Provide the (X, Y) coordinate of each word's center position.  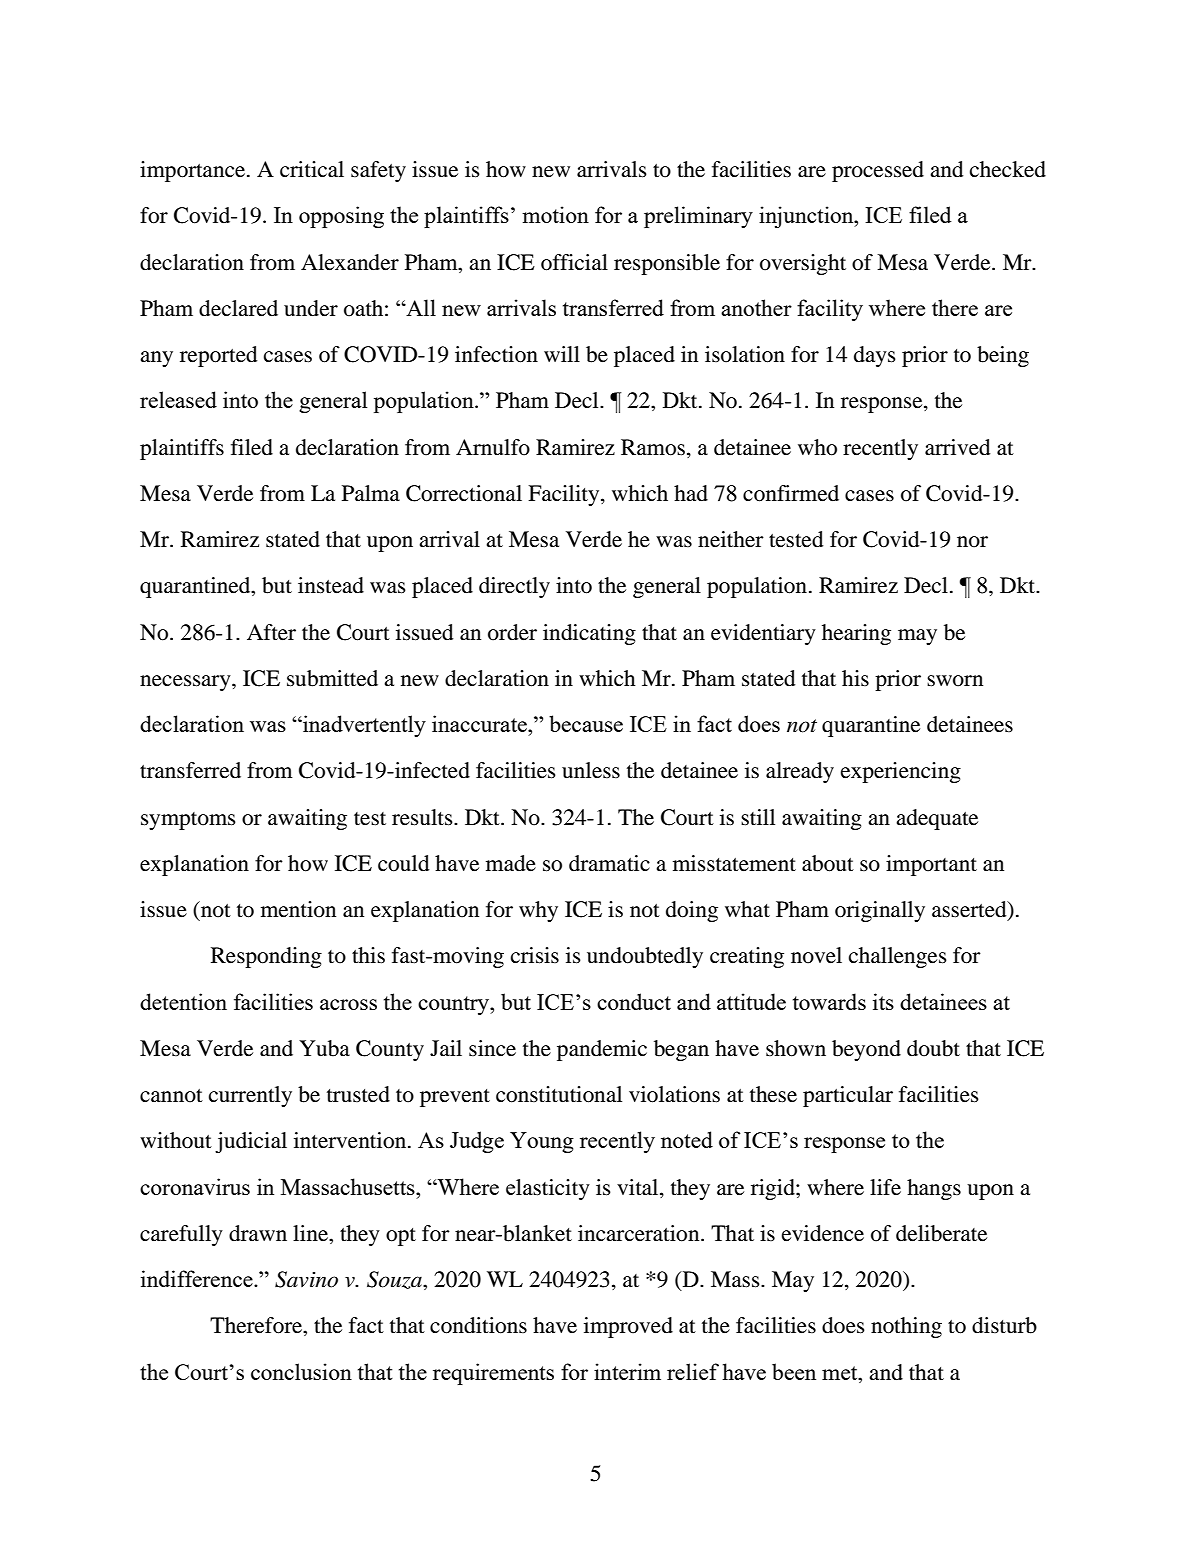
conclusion (301, 1371)
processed (878, 171)
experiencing (901, 772)
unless (591, 770)
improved (628, 1327)
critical (312, 169)
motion (555, 214)
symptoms (188, 821)
